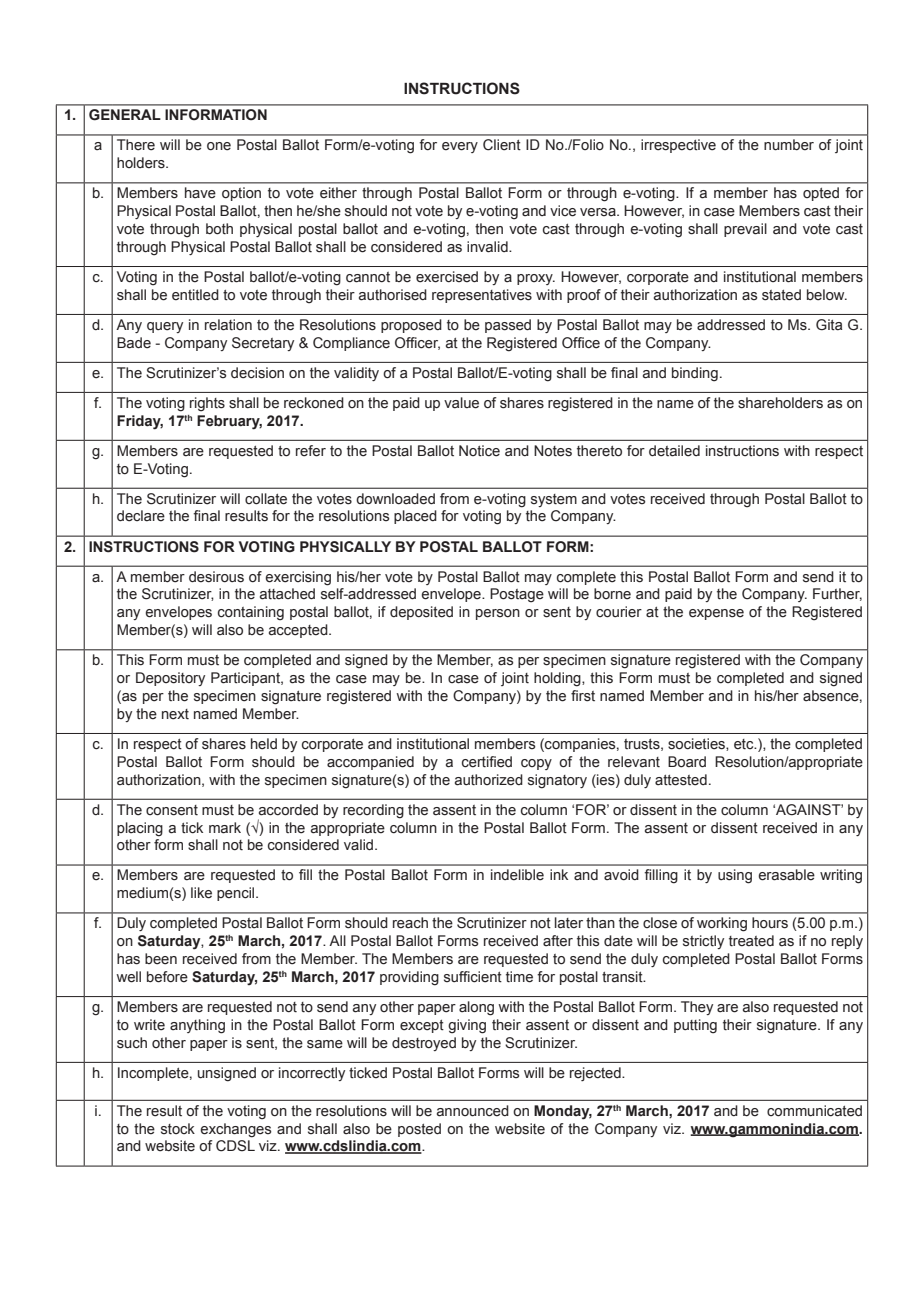 The image size is (924, 1308). What do you see at coordinates (674, 451) in the image?
I see `detailed` at bounding box center [674, 451].
